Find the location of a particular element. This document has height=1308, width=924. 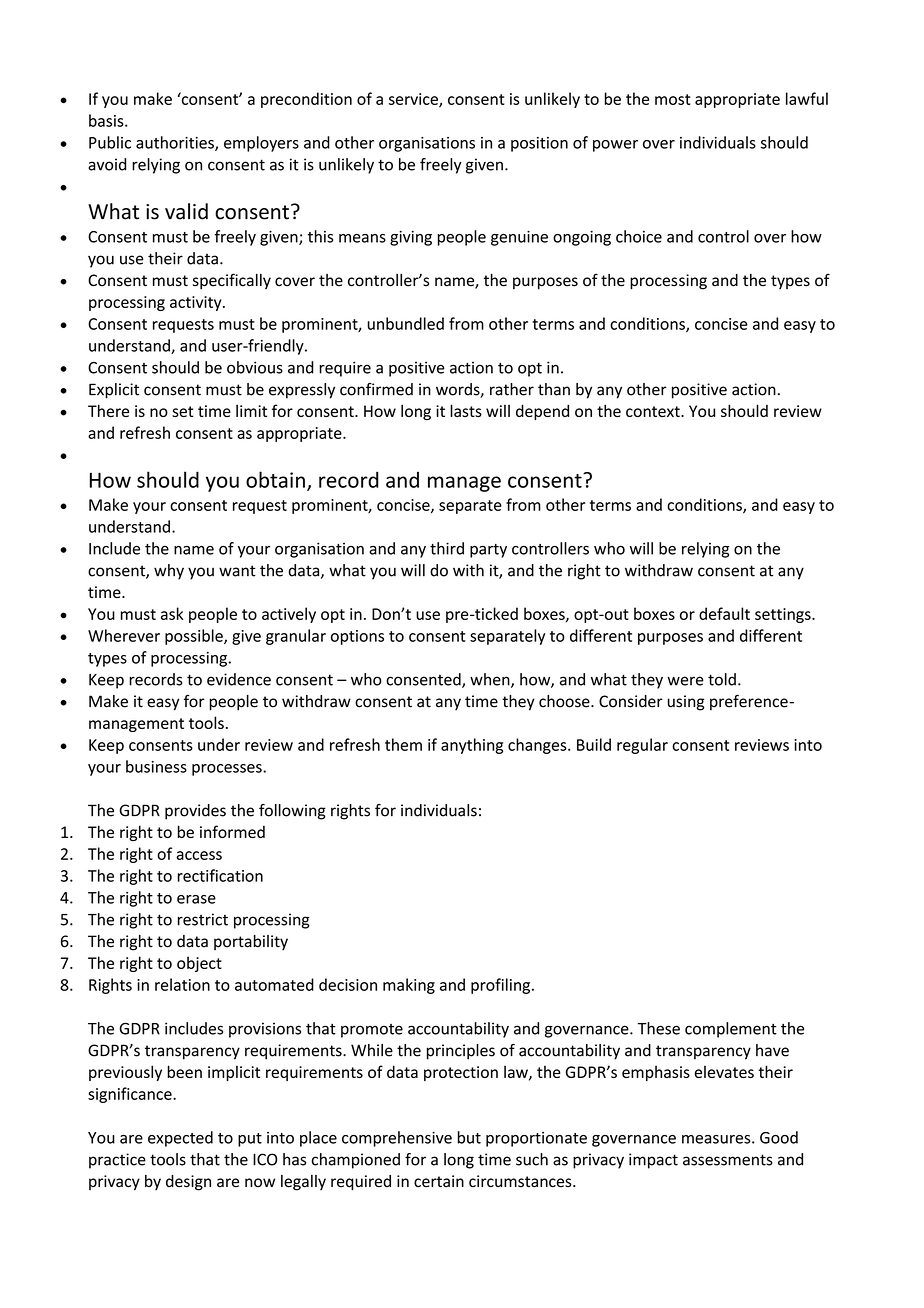

service is located at coordinates (414, 100).
